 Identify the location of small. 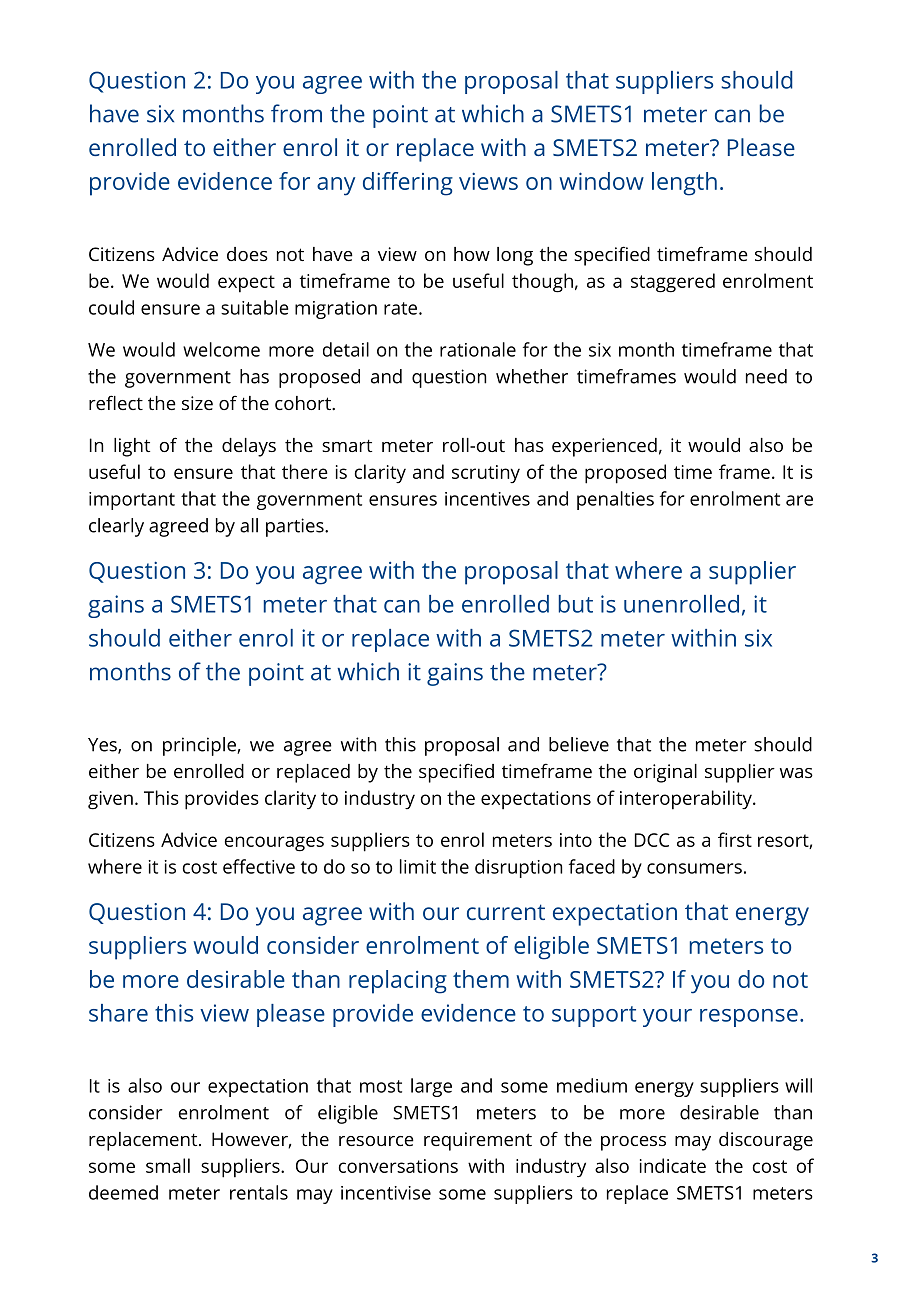
(168, 1165).
